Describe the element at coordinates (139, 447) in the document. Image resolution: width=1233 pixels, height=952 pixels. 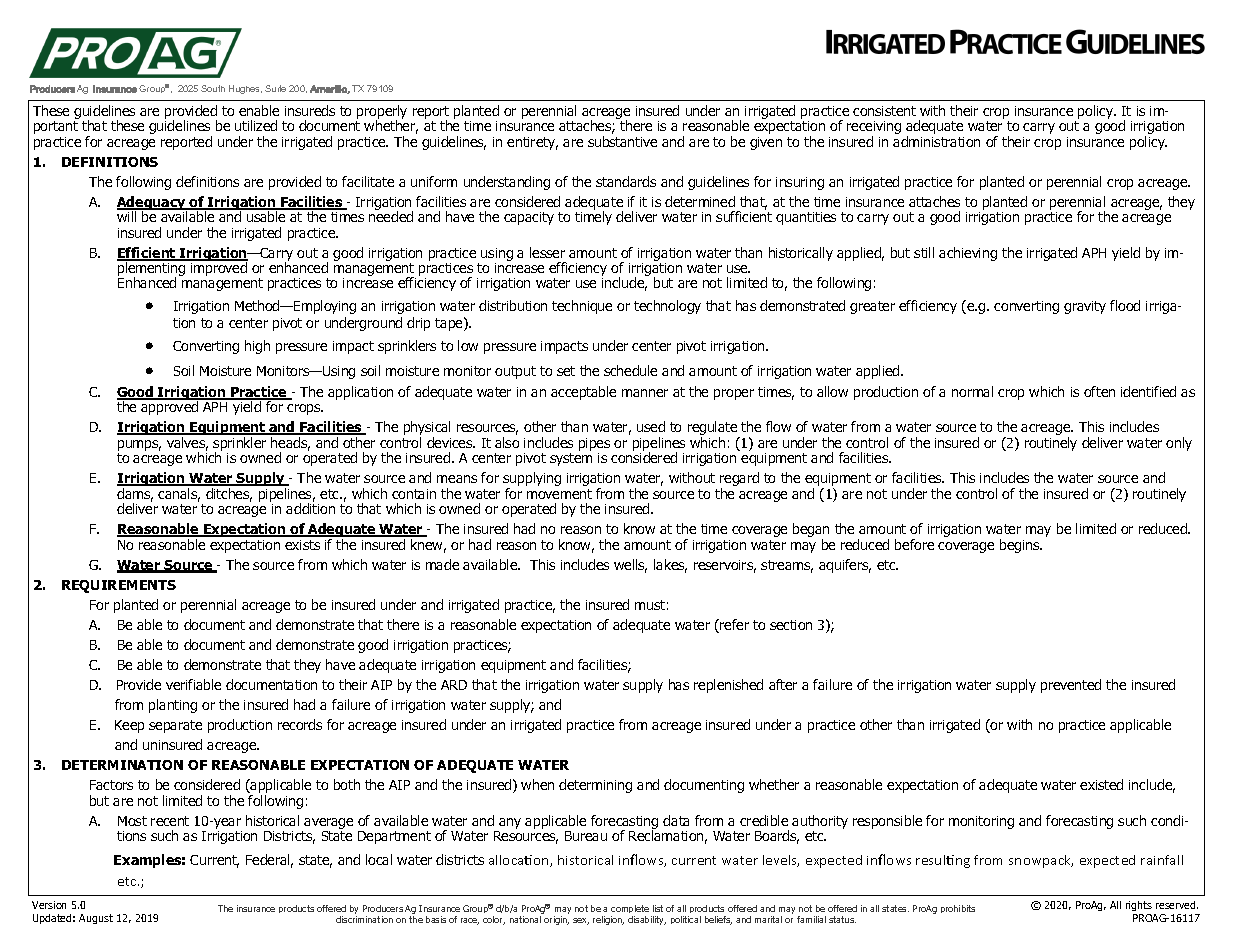
I see `pumps` at that location.
